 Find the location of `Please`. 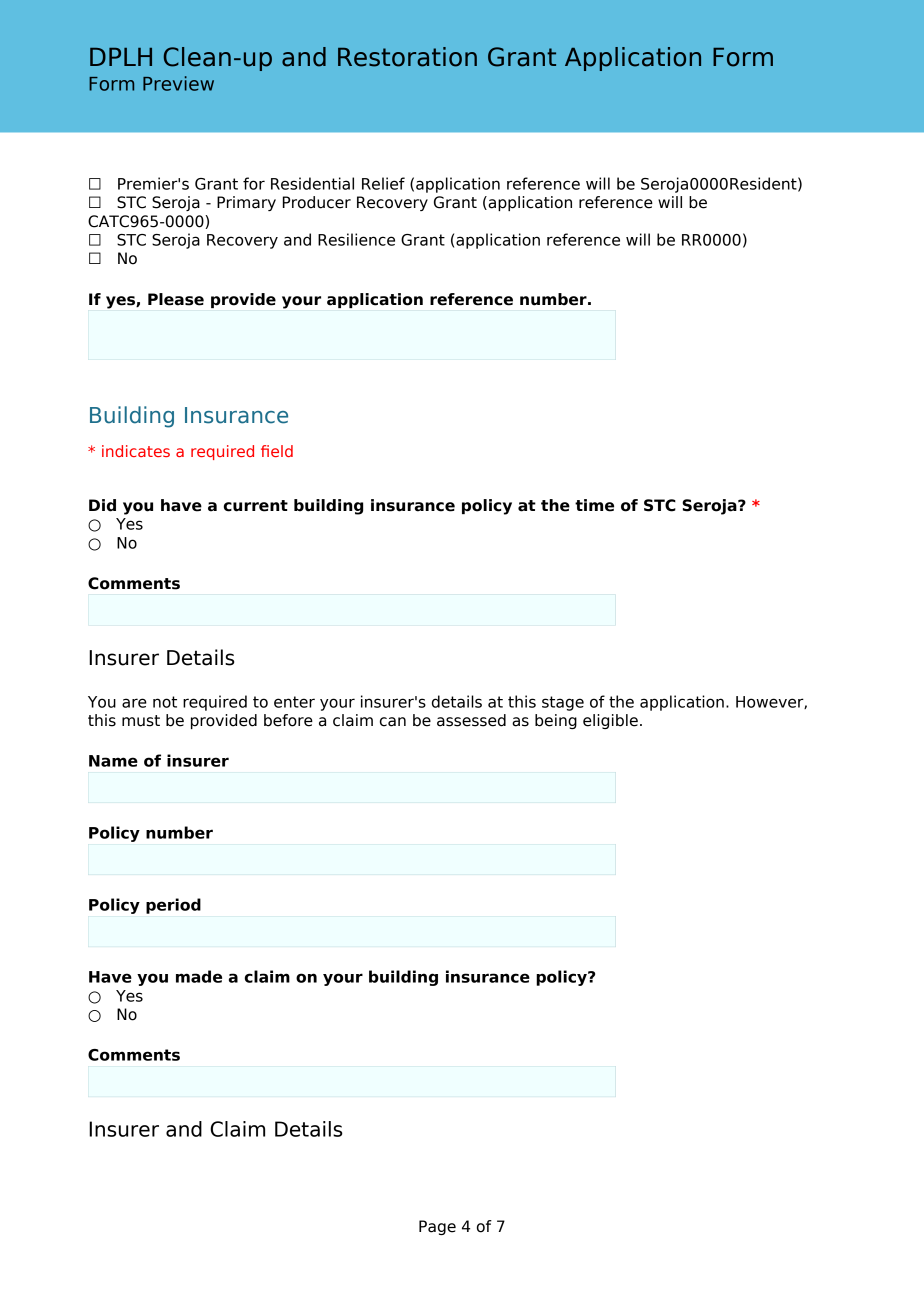

Please is located at coordinates (176, 299).
